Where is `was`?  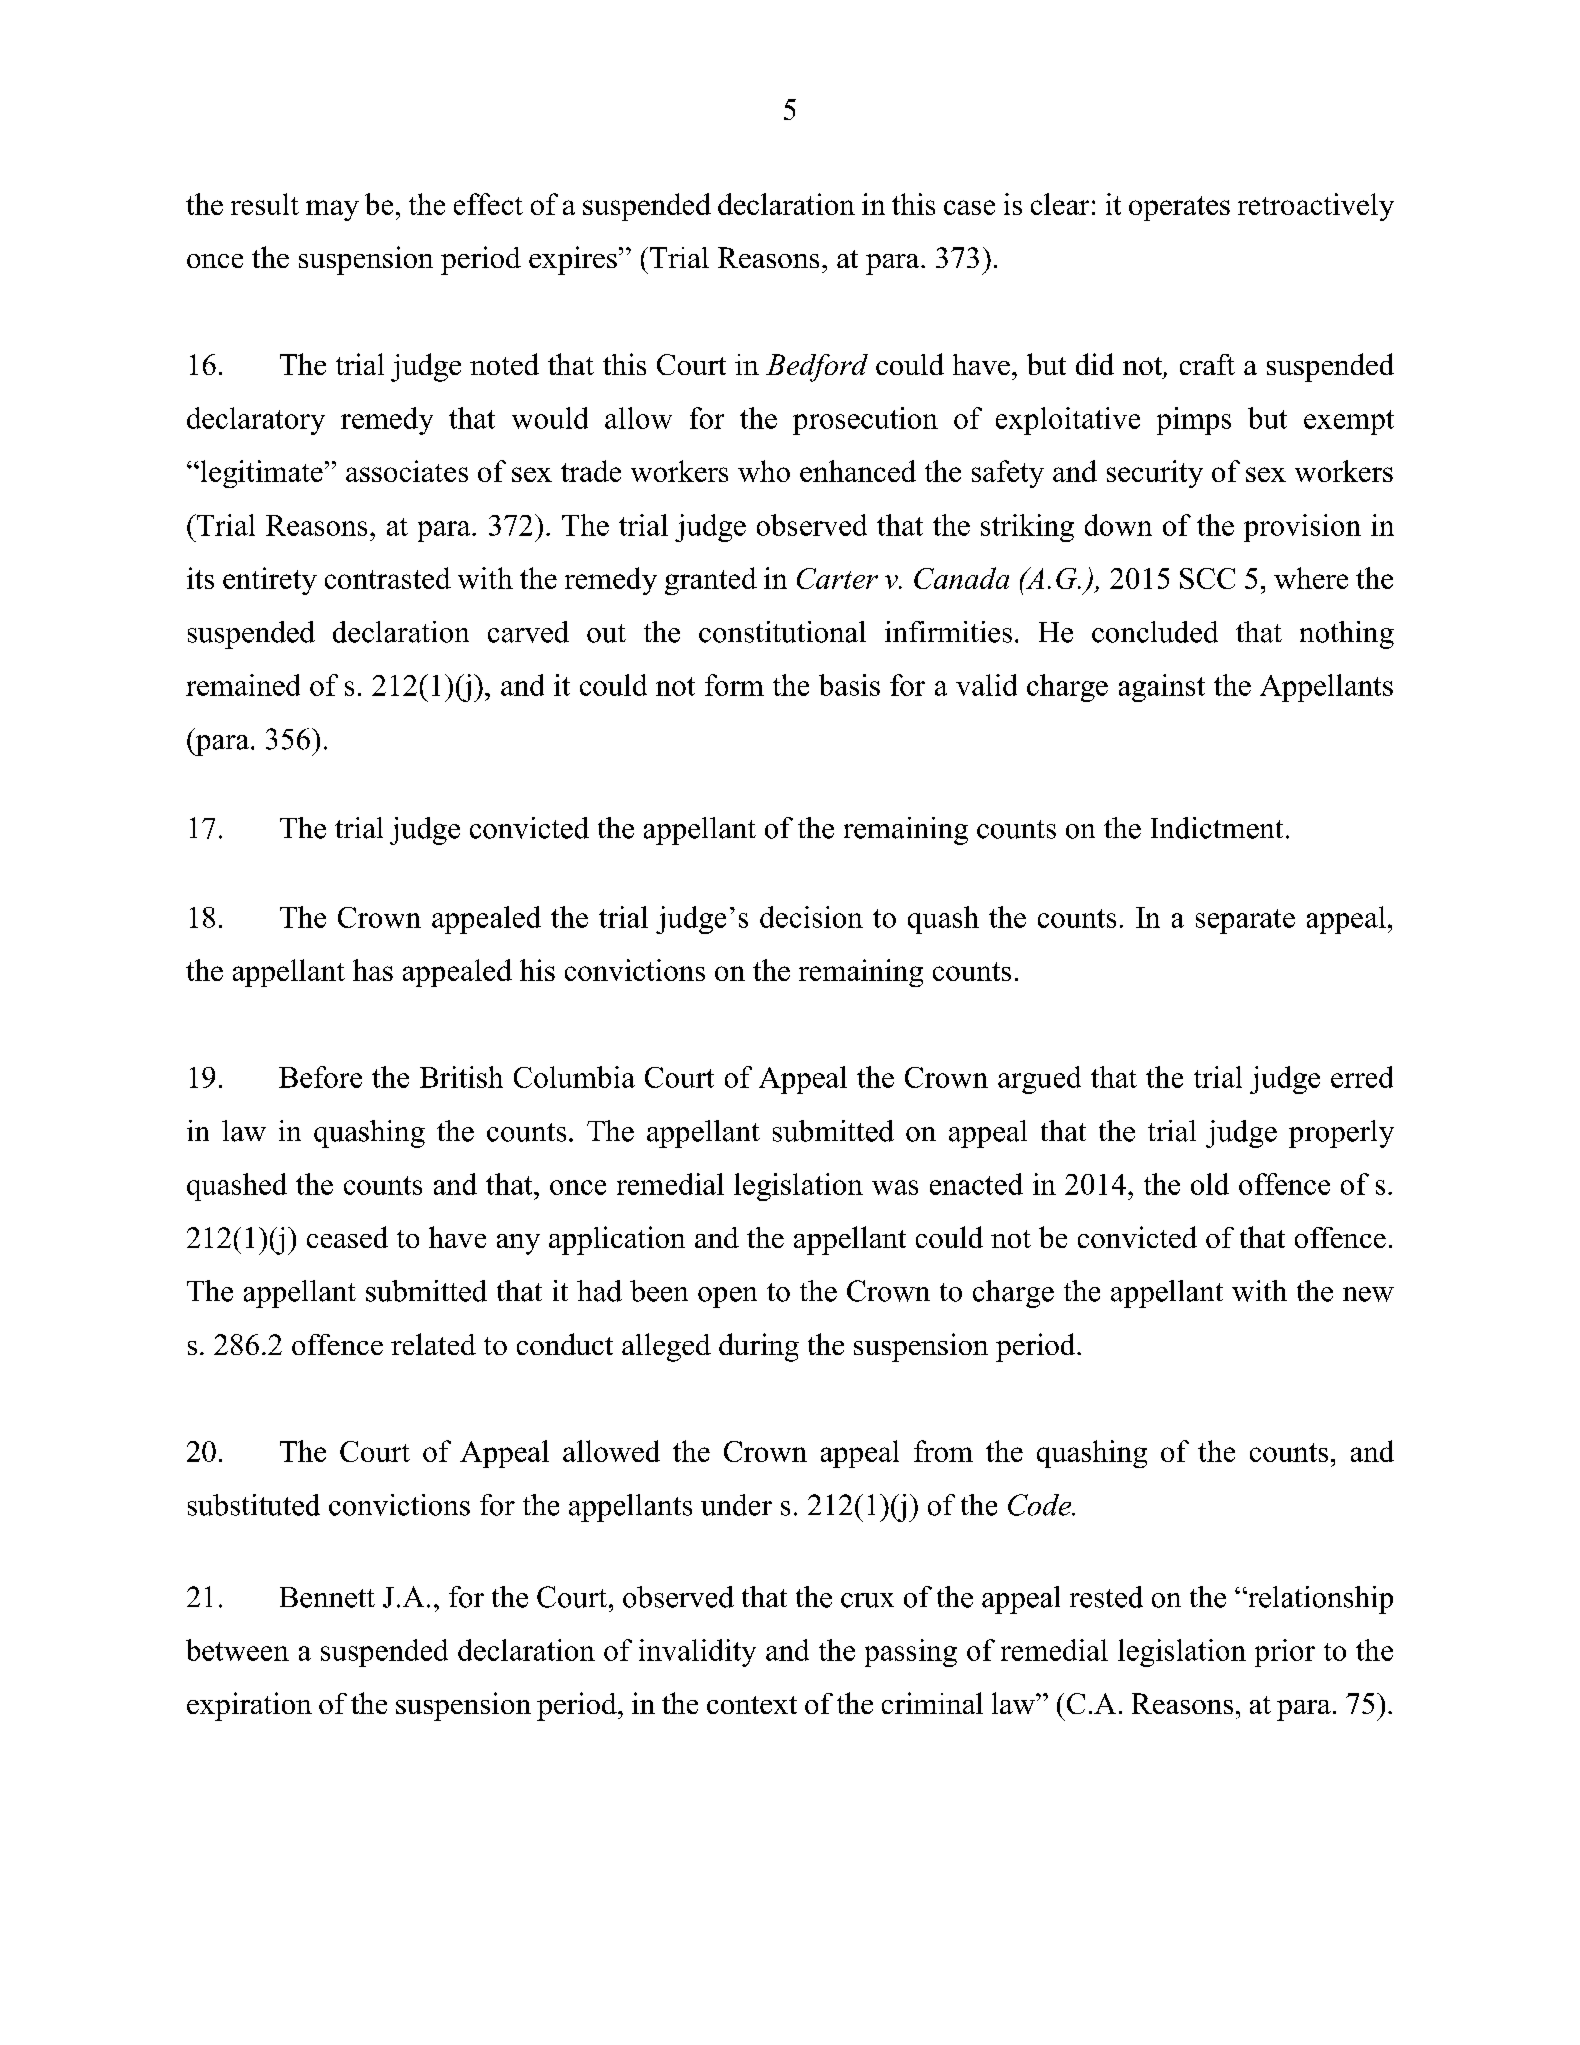
was is located at coordinates (895, 1187).
